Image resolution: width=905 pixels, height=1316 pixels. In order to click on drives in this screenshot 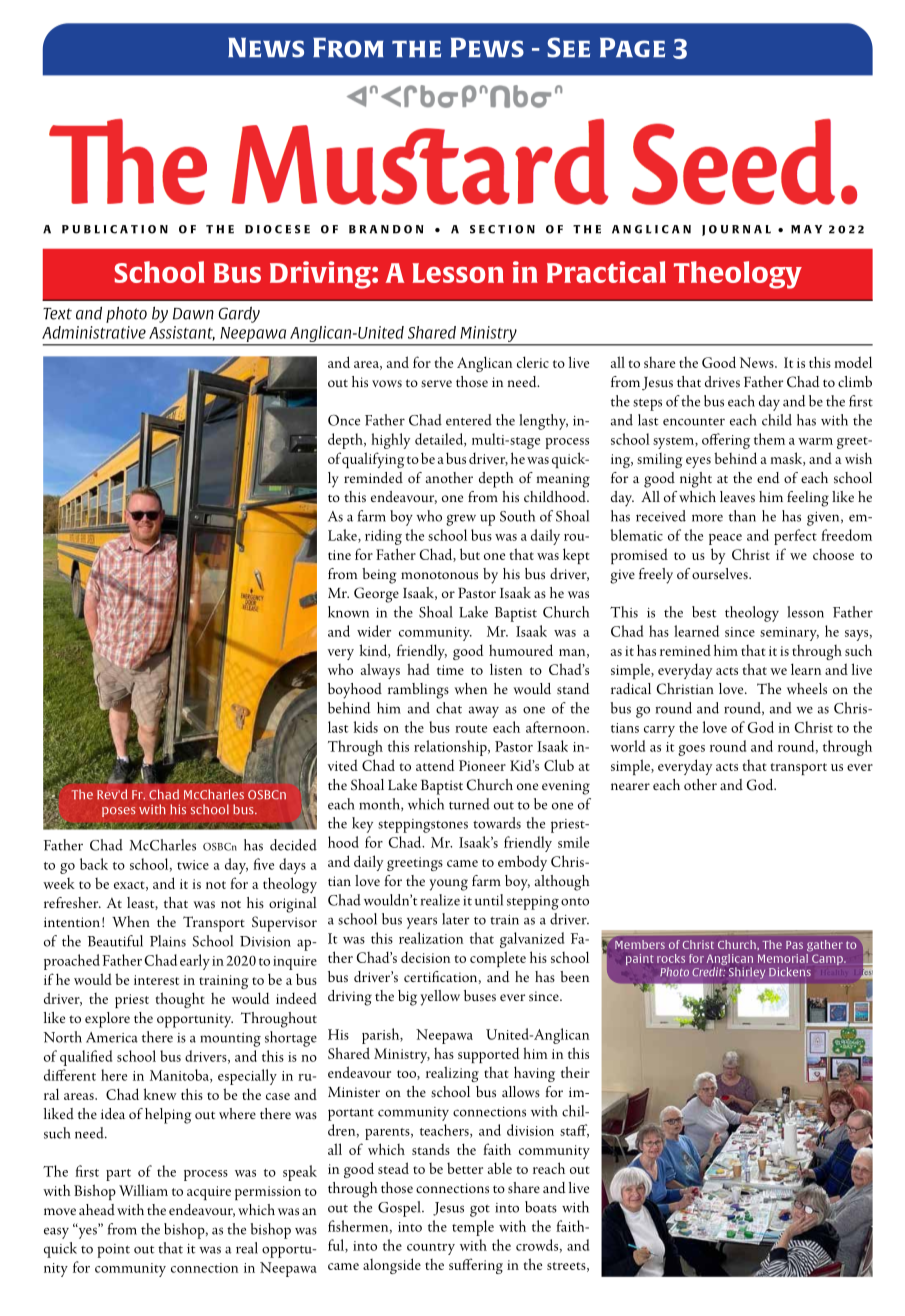, I will do `click(722, 382)`.
